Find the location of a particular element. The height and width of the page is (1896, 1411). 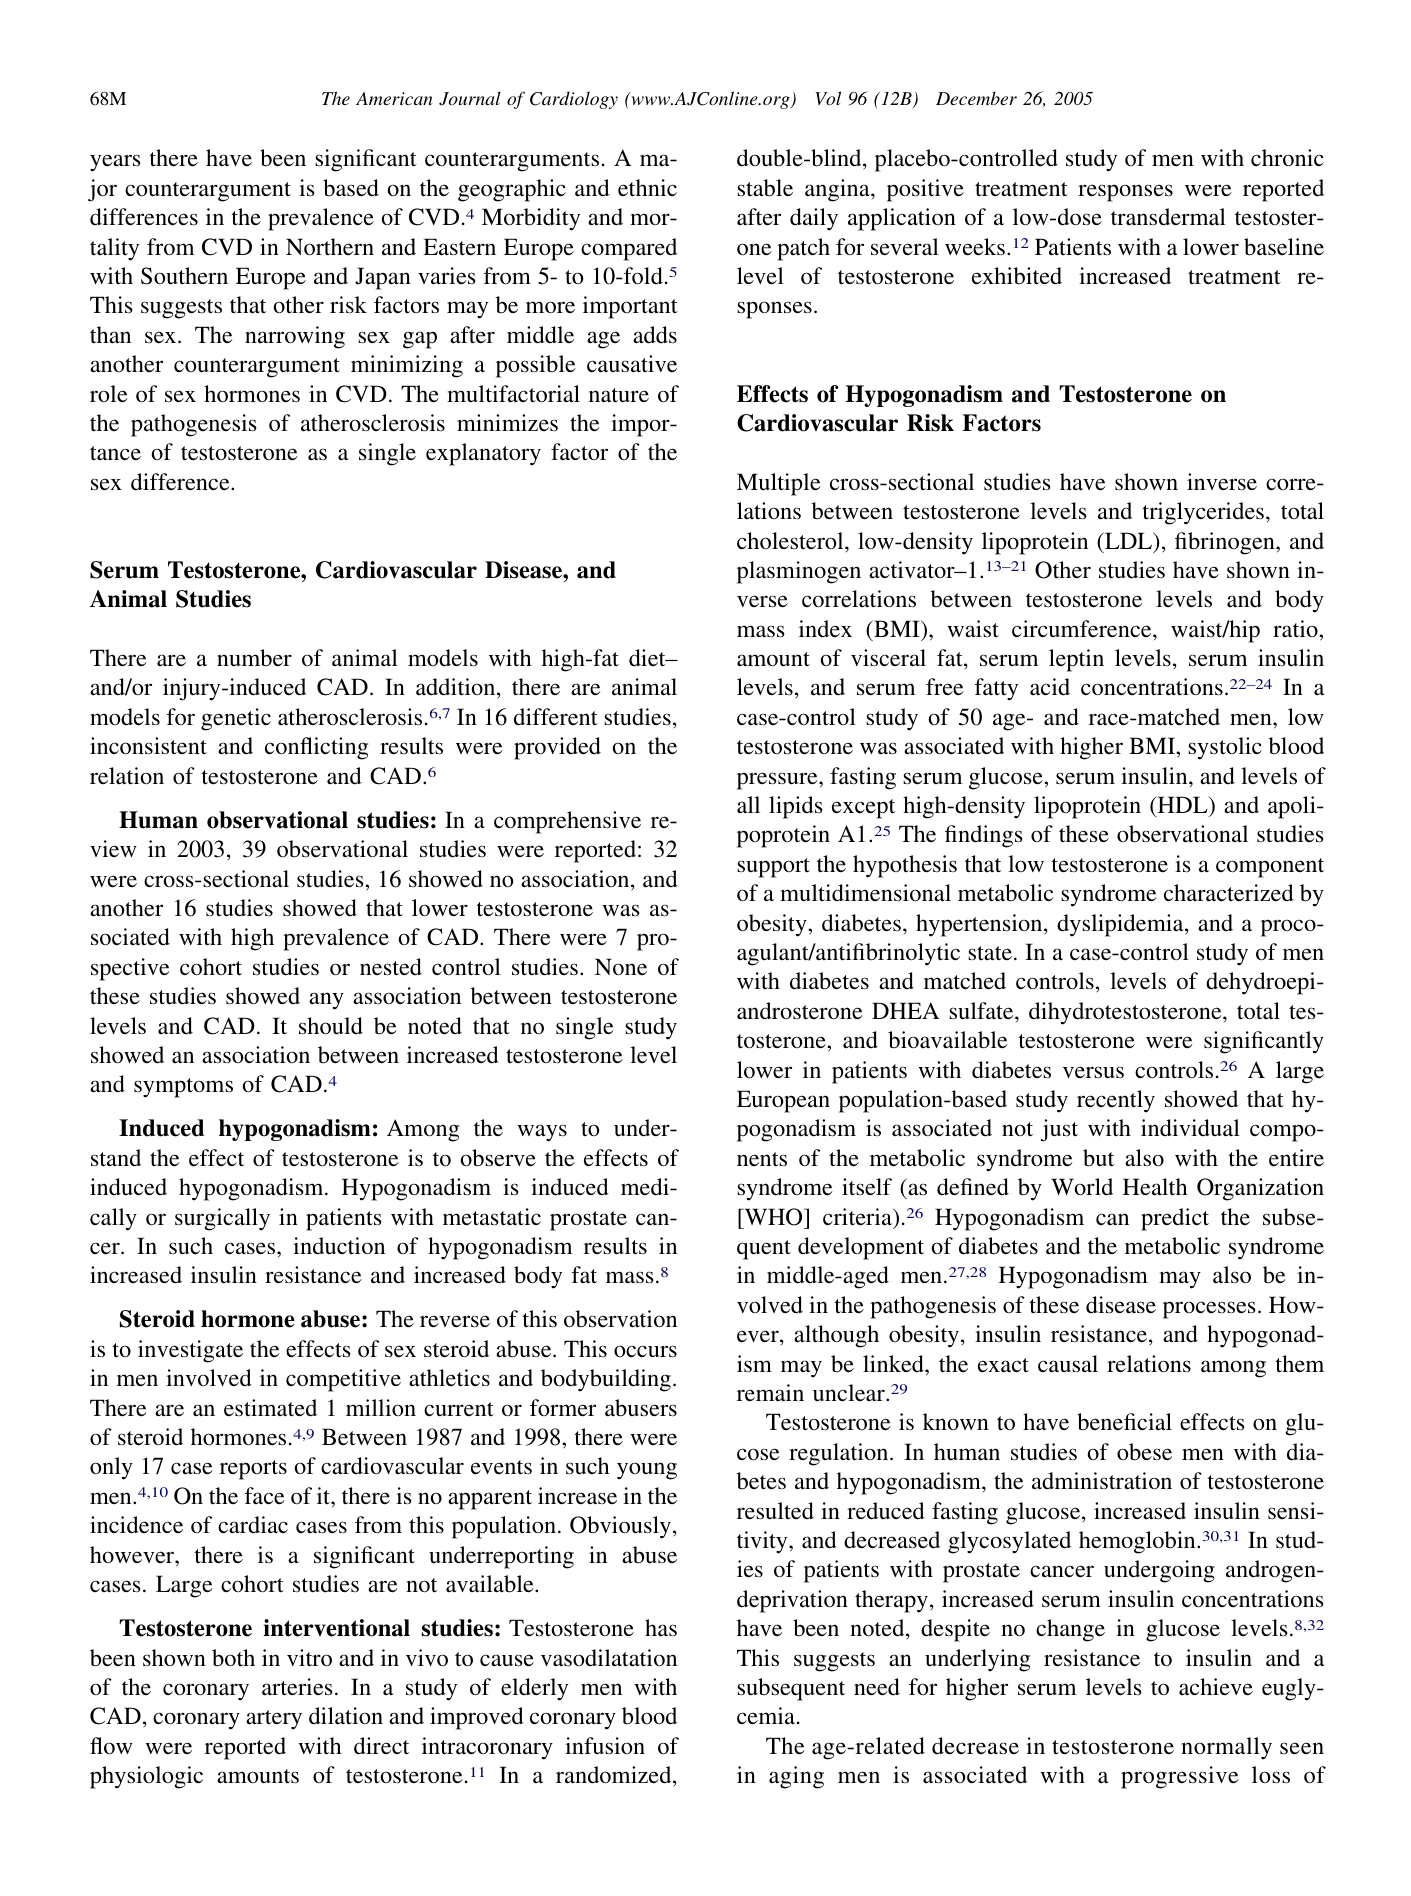

infusion is located at coordinates (605, 1746).
